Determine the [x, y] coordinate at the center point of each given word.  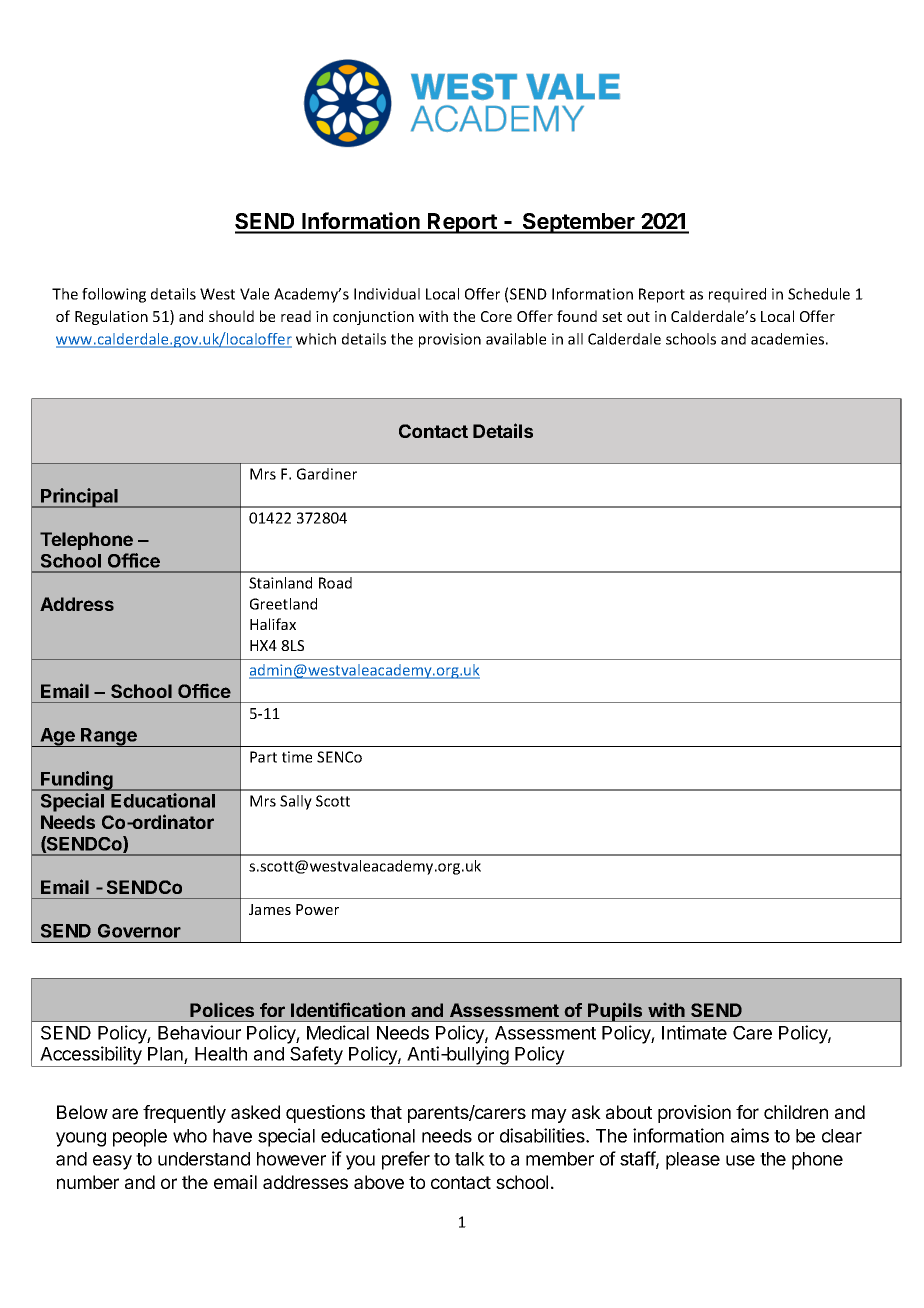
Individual [387, 294]
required [737, 295]
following [114, 295]
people [140, 1138]
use [740, 1160]
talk [470, 1159]
